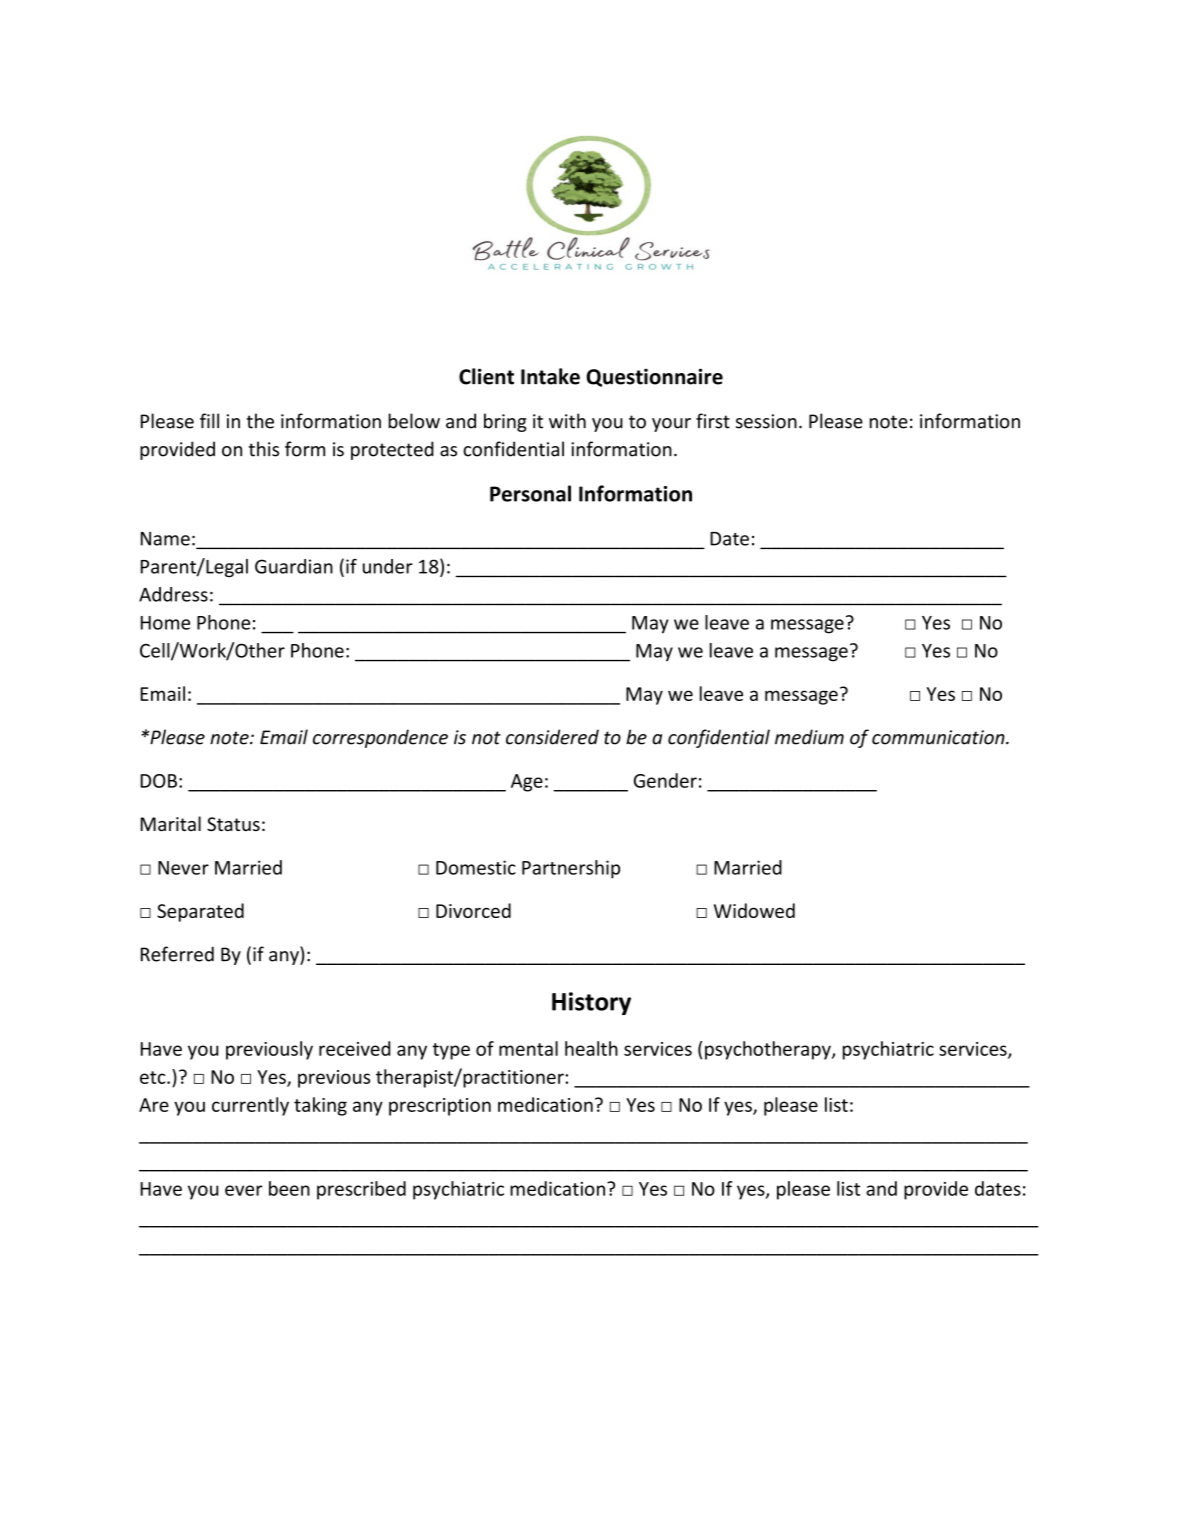  Describe the element at coordinates (591, 1048) in the screenshot. I see `health` at that location.
